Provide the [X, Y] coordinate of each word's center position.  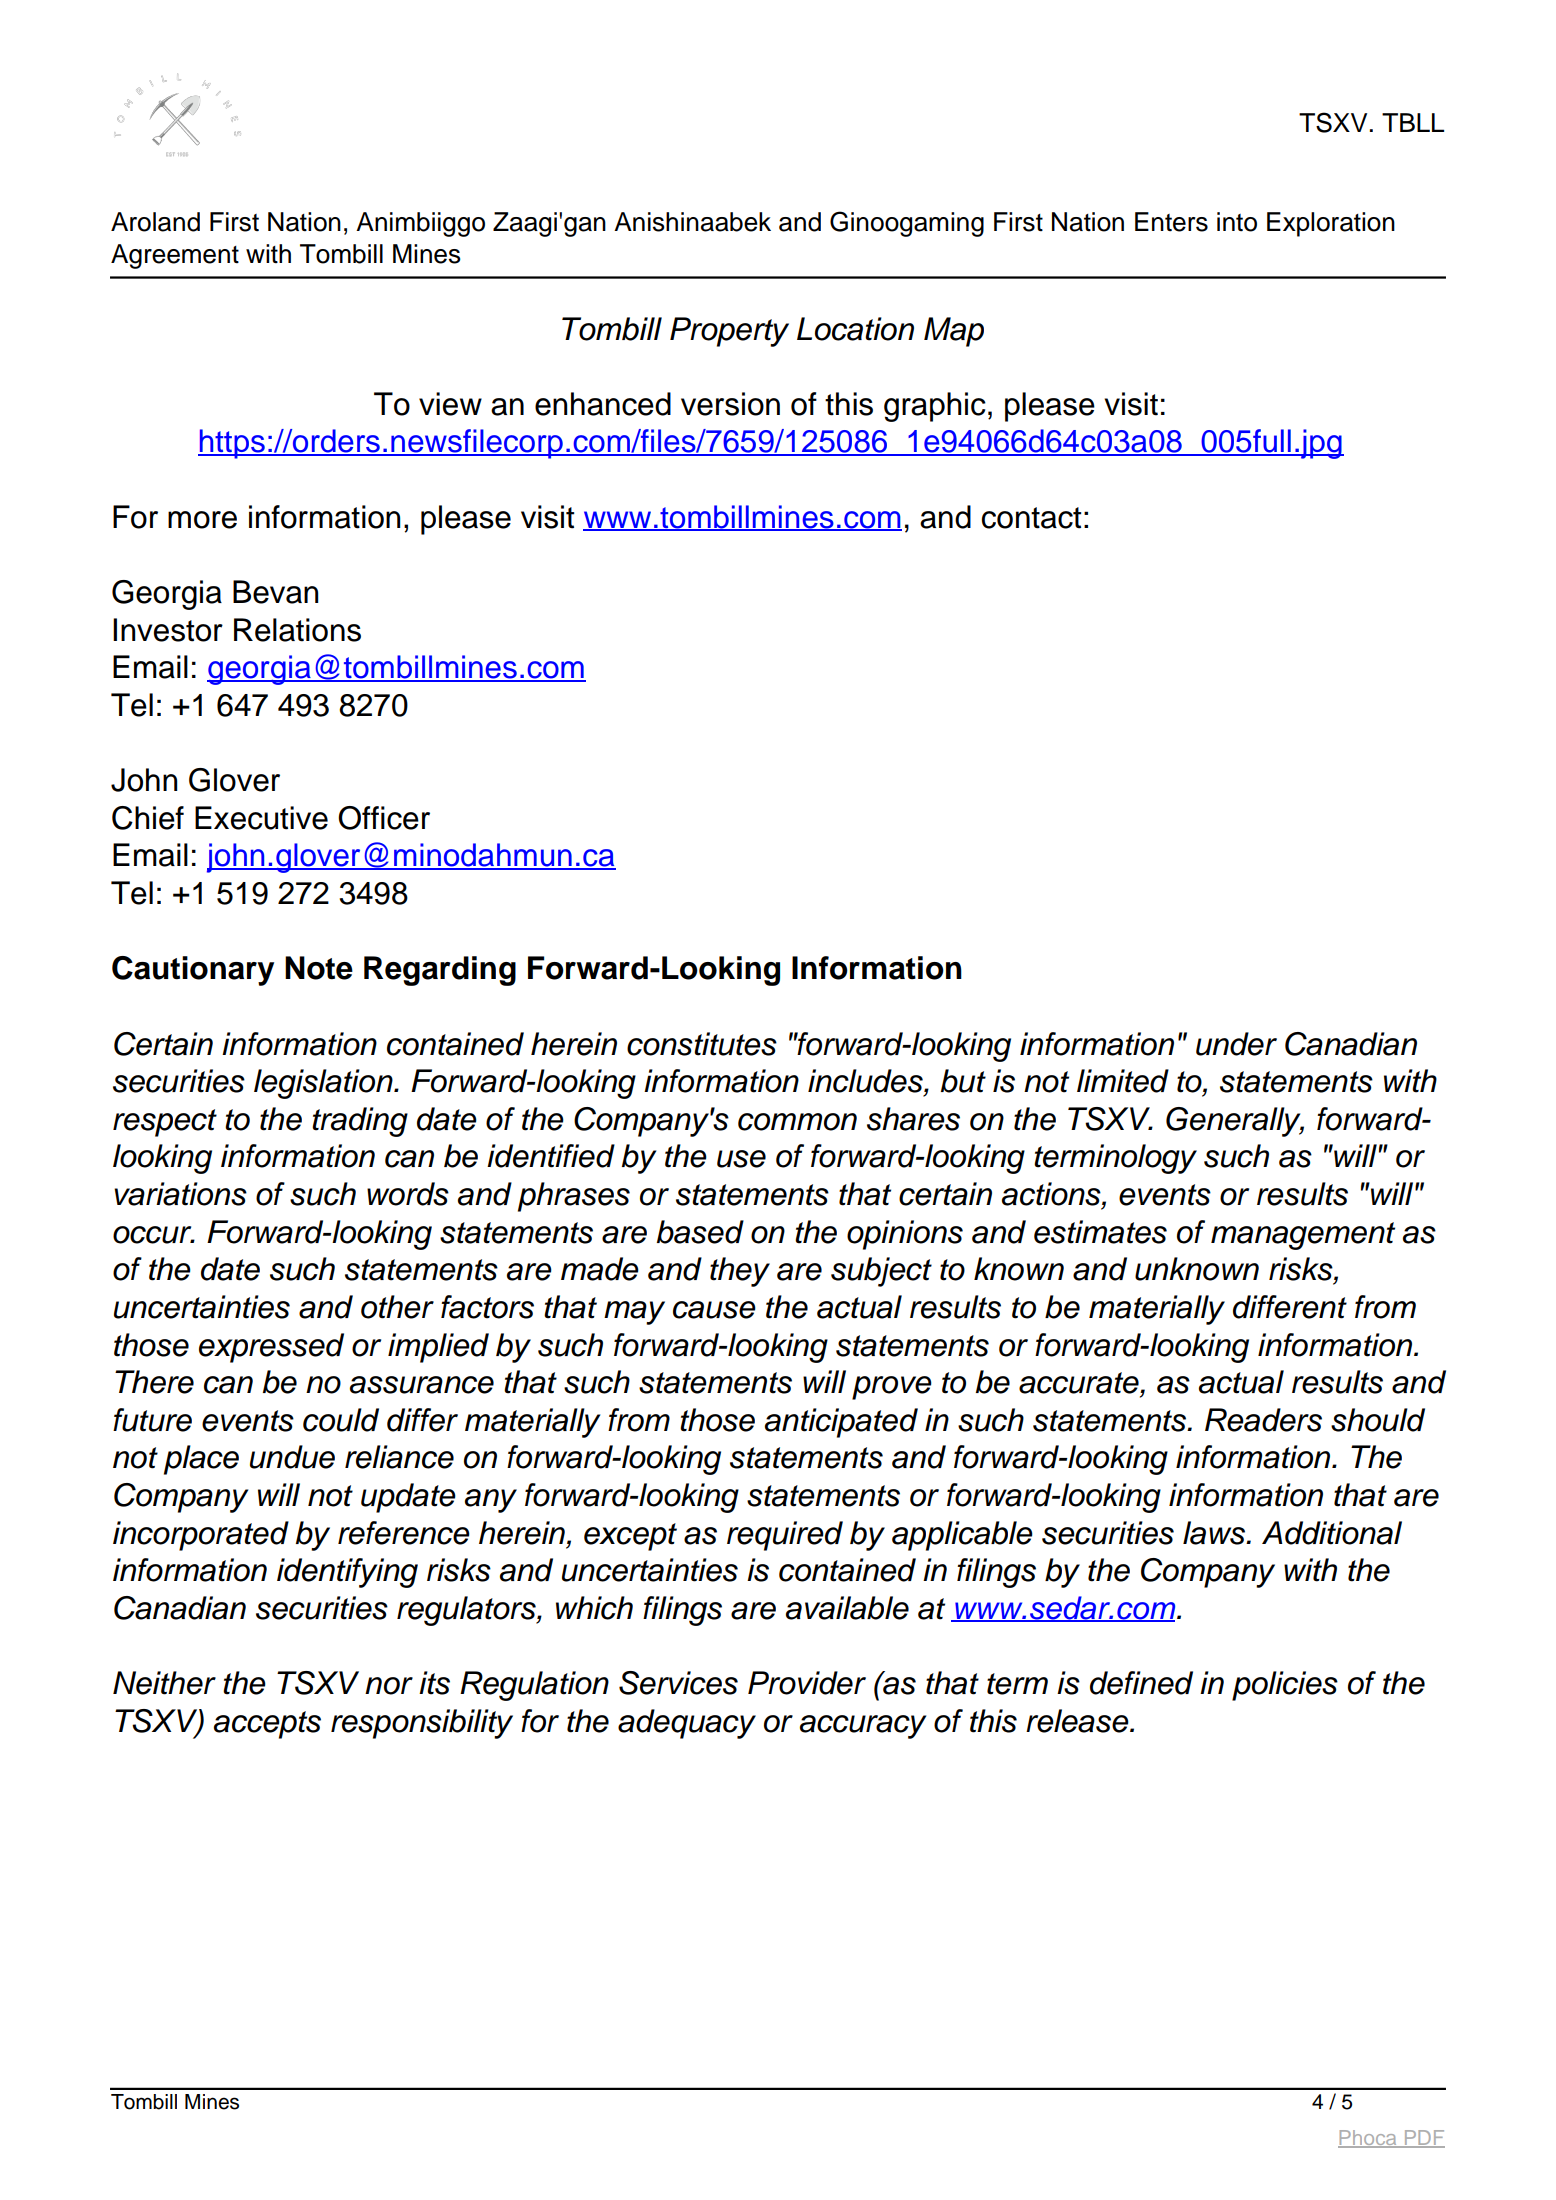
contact [1031, 518]
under [1236, 1044]
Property [729, 332]
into [1237, 222]
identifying [347, 1573]
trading [360, 1122]
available [847, 1608]
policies [1285, 1686]
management [1303, 1236]
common [797, 1122]
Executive [261, 818]
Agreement [175, 256]
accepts [267, 1725]
